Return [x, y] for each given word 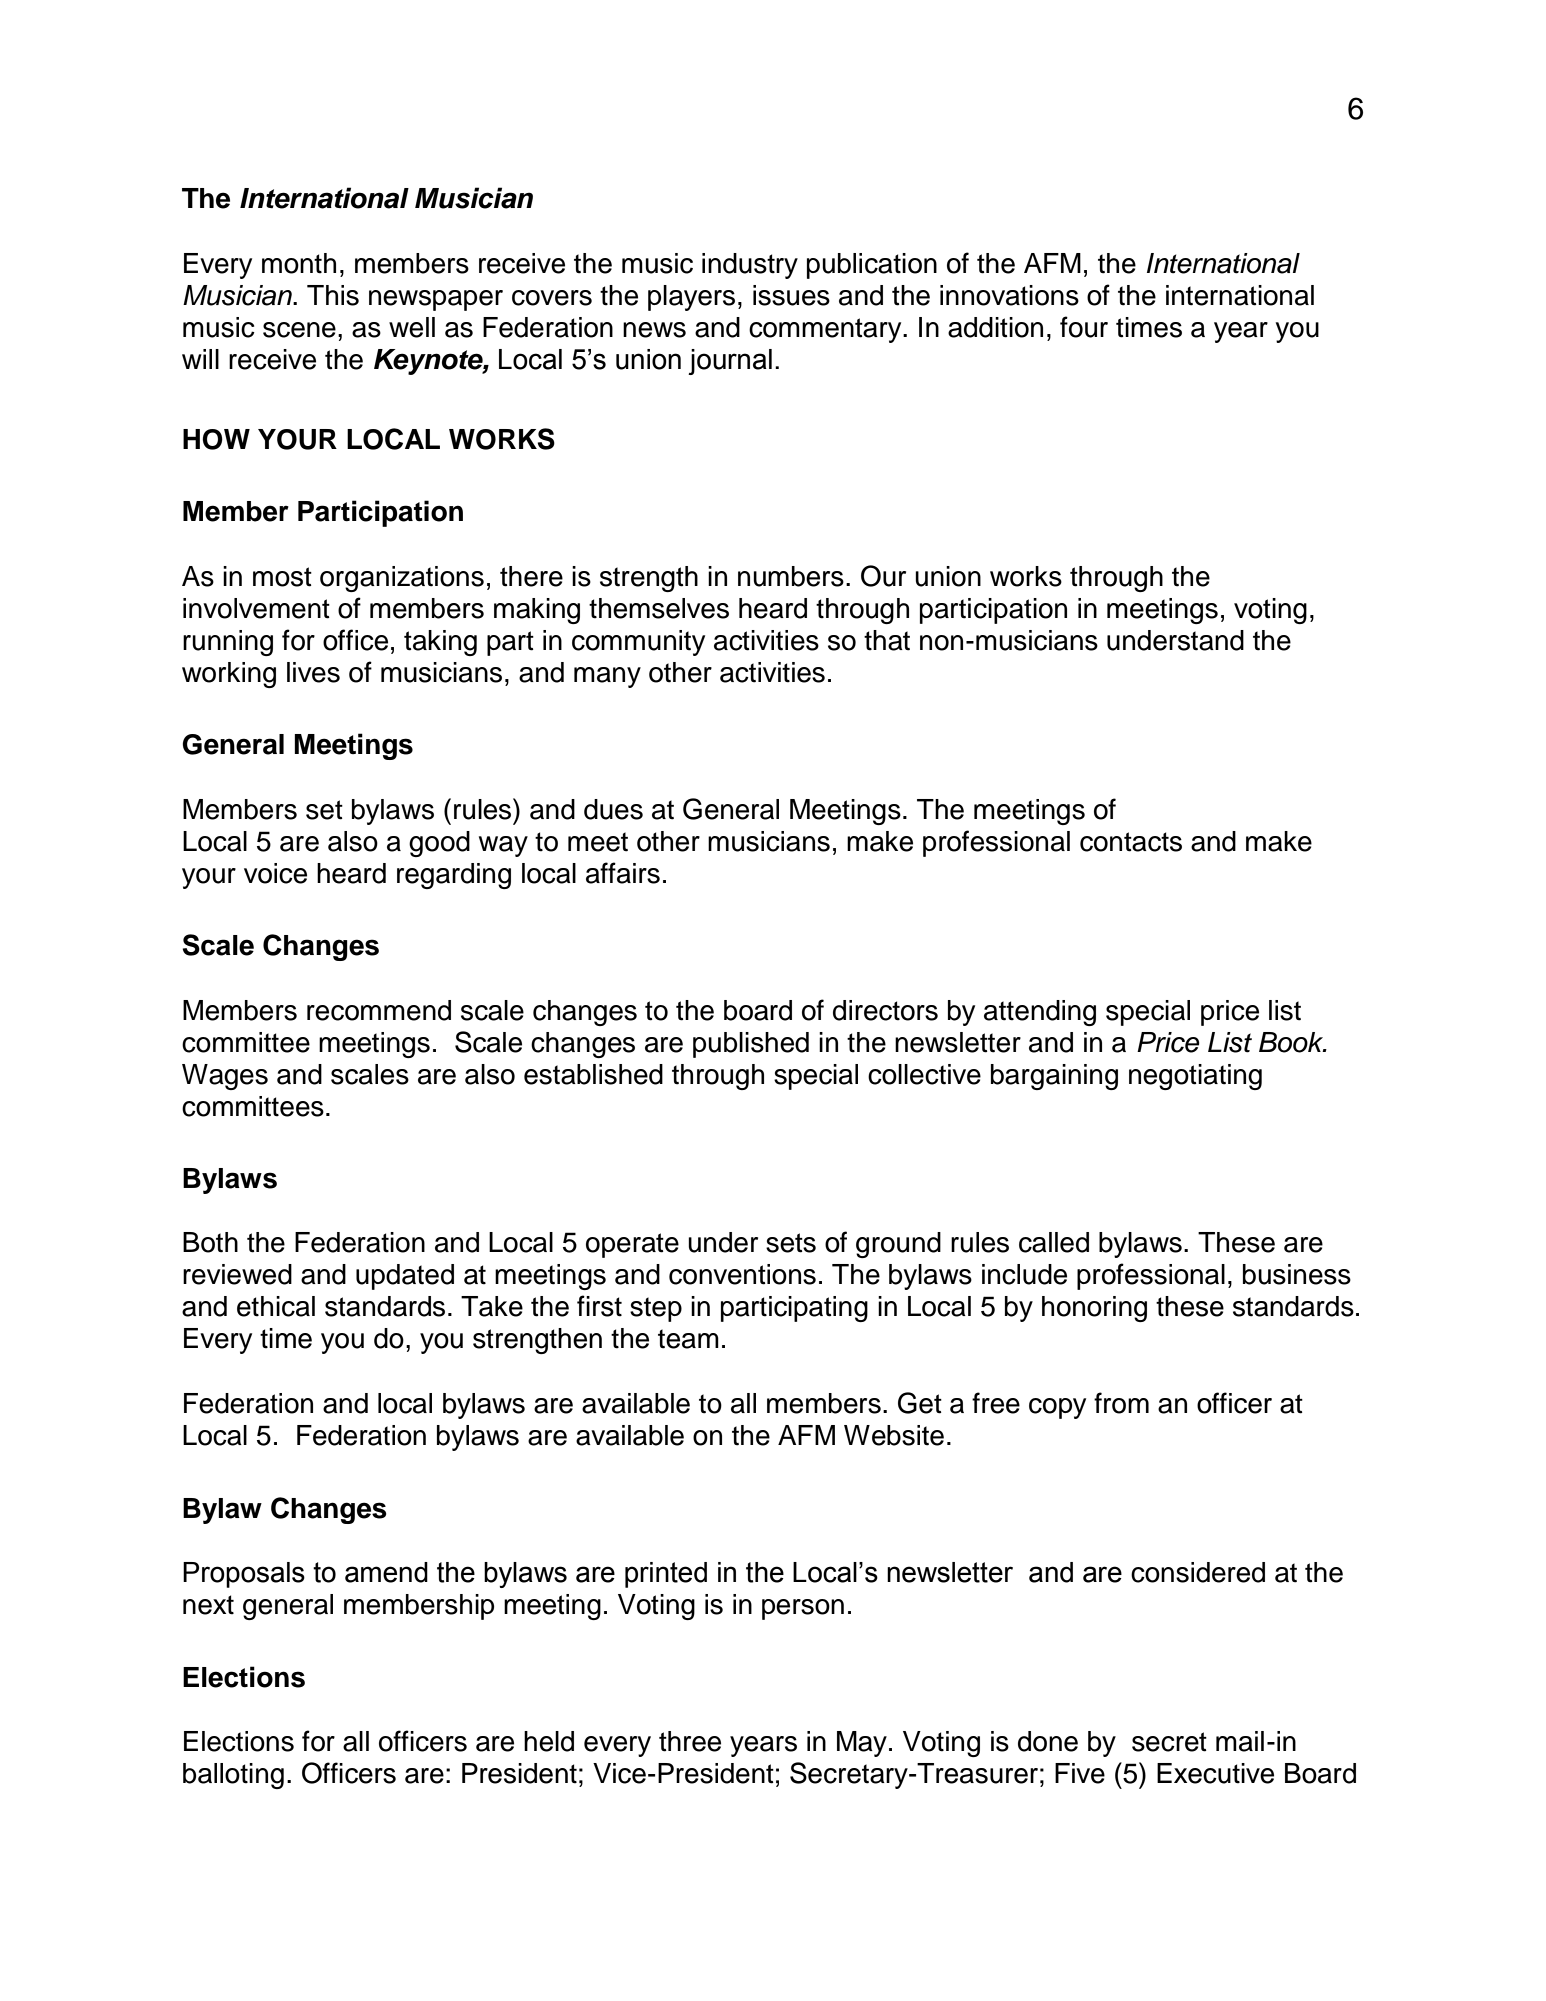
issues [791, 295]
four [1084, 327]
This [333, 295]
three [690, 1741]
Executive [1215, 1773]
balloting [233, 1776]
